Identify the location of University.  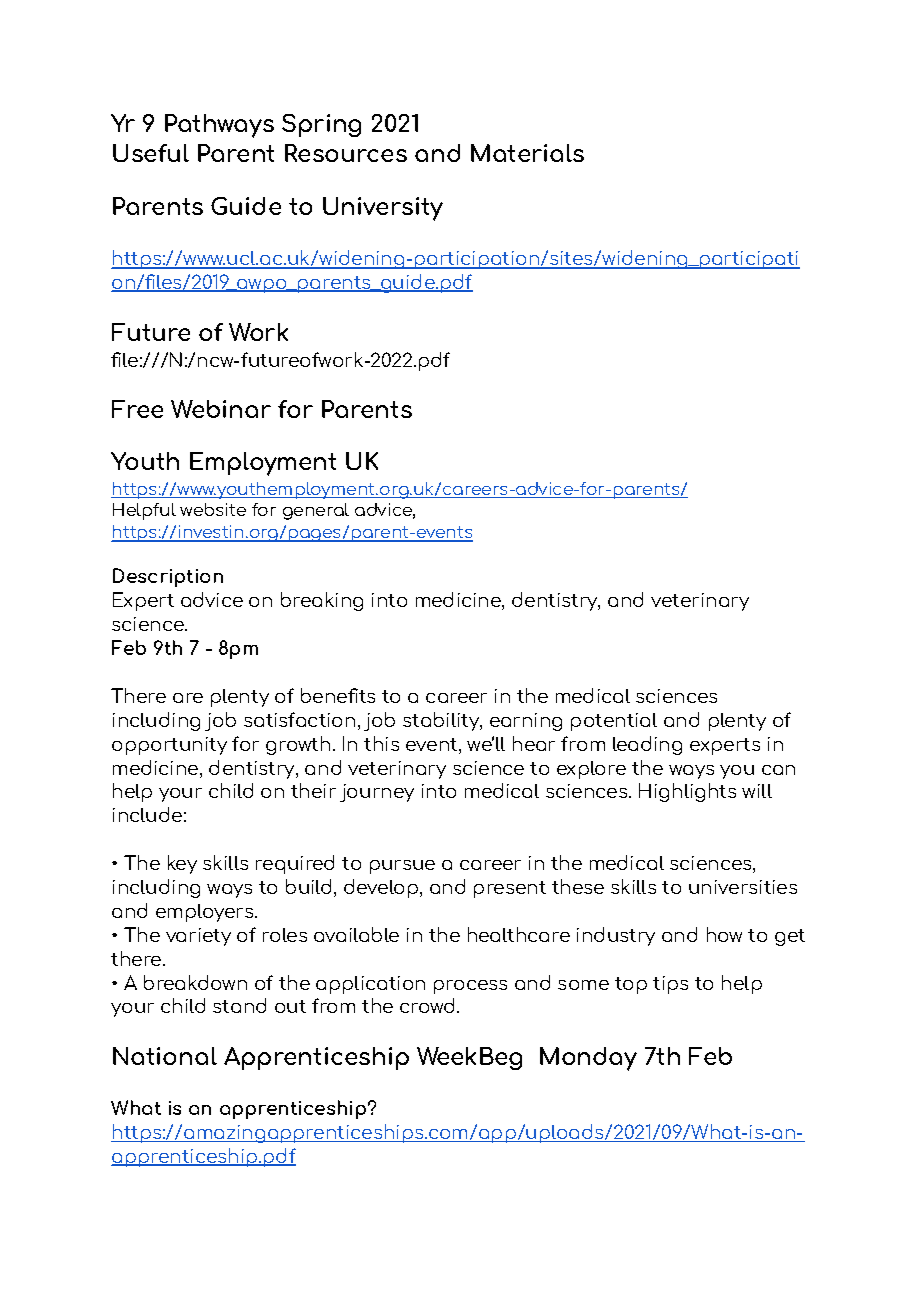
(383, 209).
